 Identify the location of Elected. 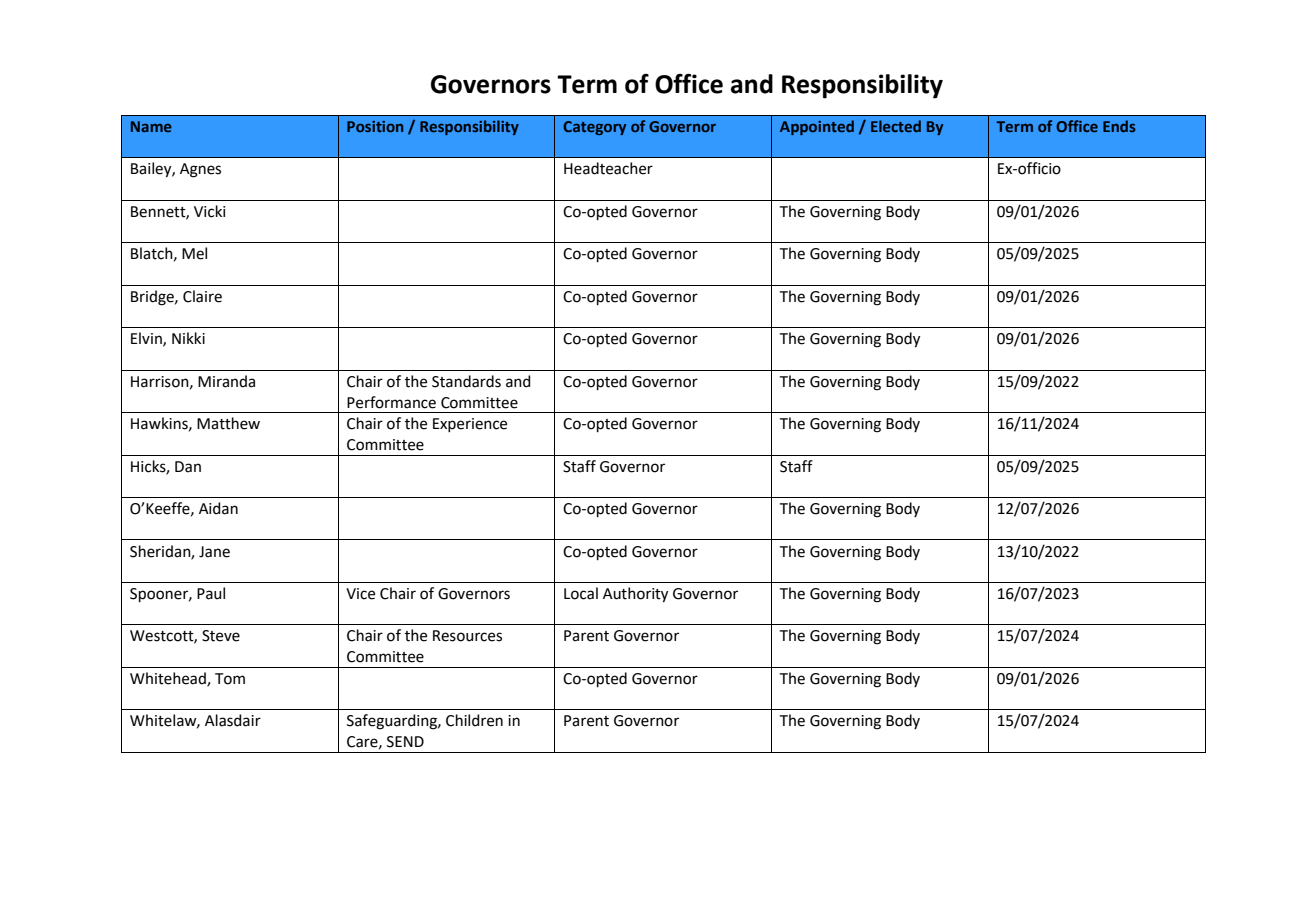
(896, 126).
